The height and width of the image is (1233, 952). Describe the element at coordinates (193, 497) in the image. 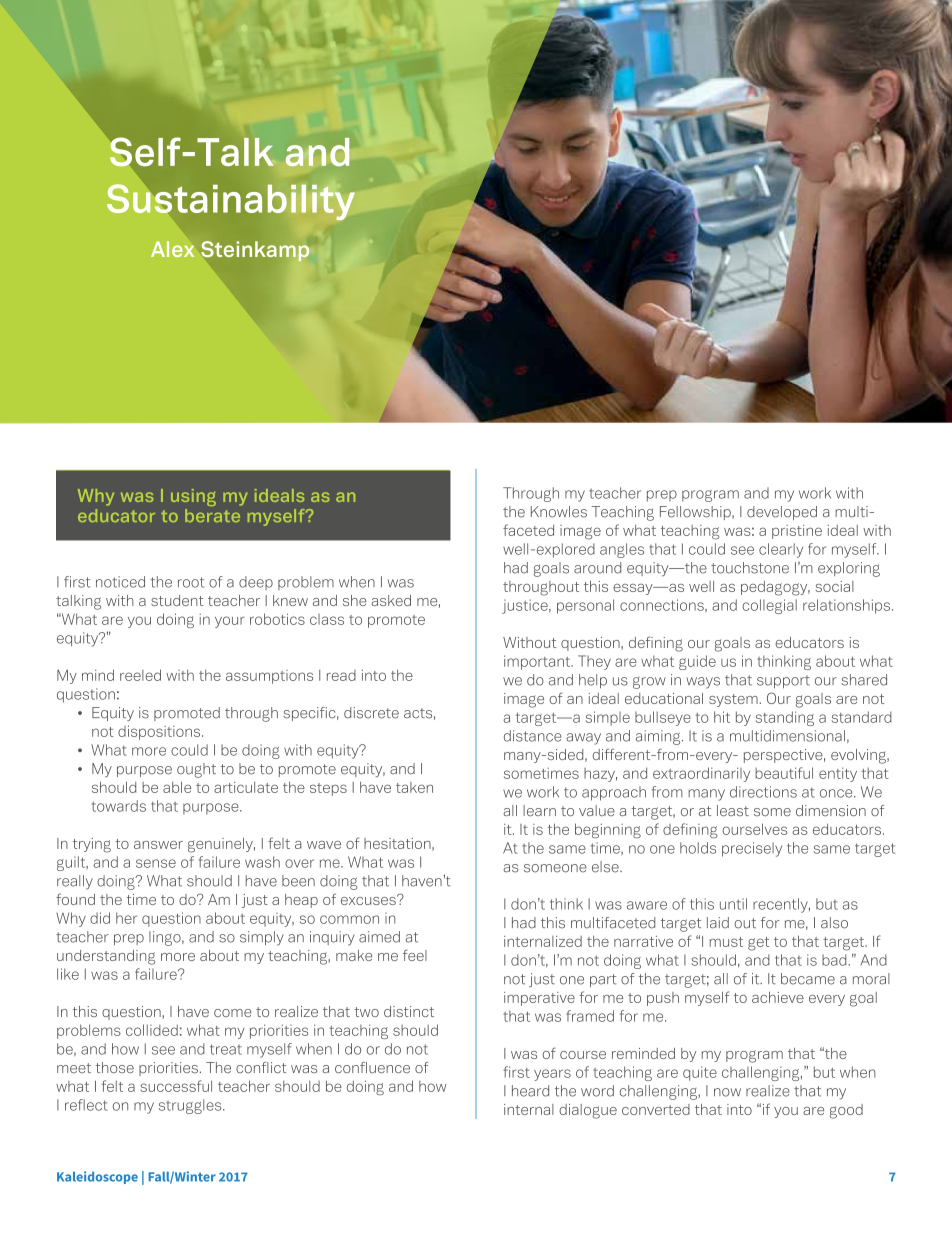

I see `using` at that location.
